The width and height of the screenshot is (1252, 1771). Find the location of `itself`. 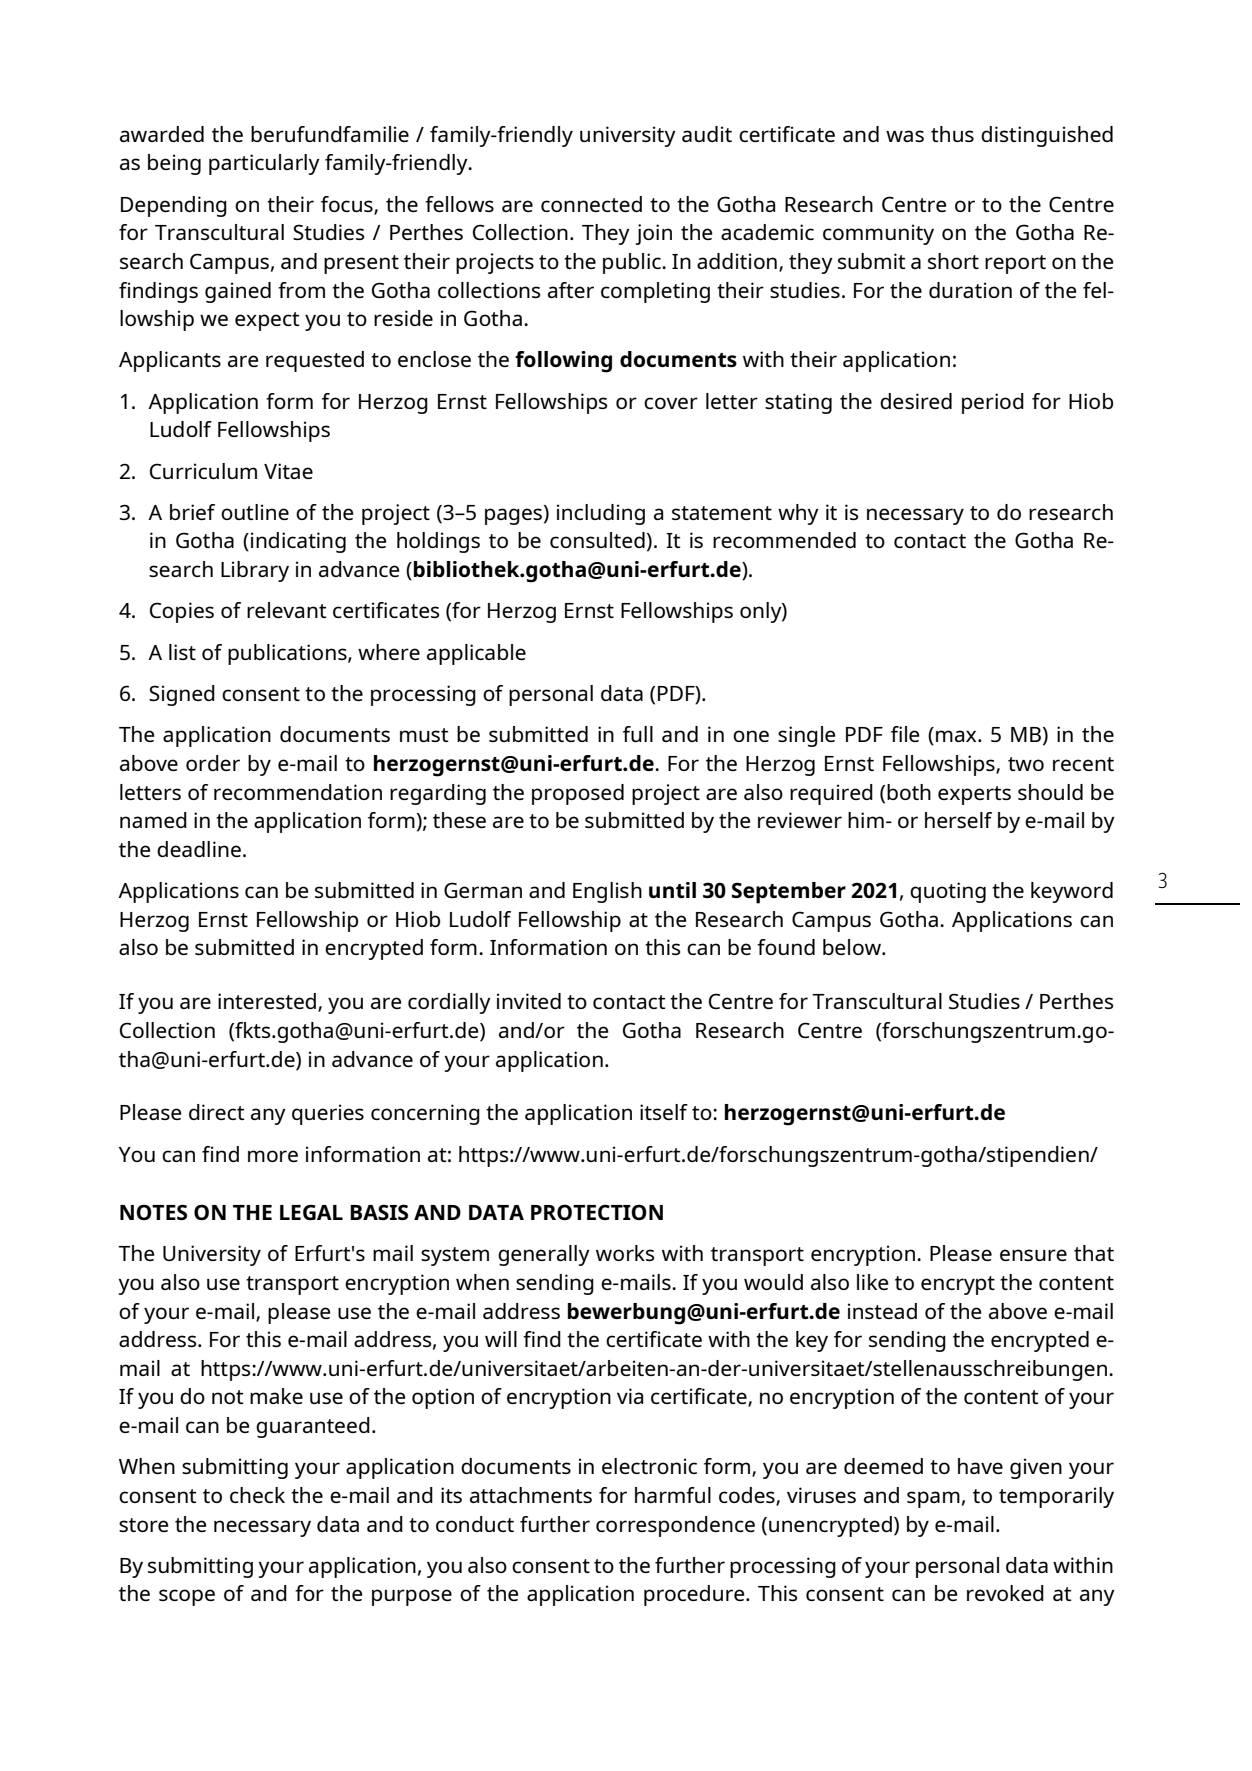

itself is located at coordinates (664, 1112).
